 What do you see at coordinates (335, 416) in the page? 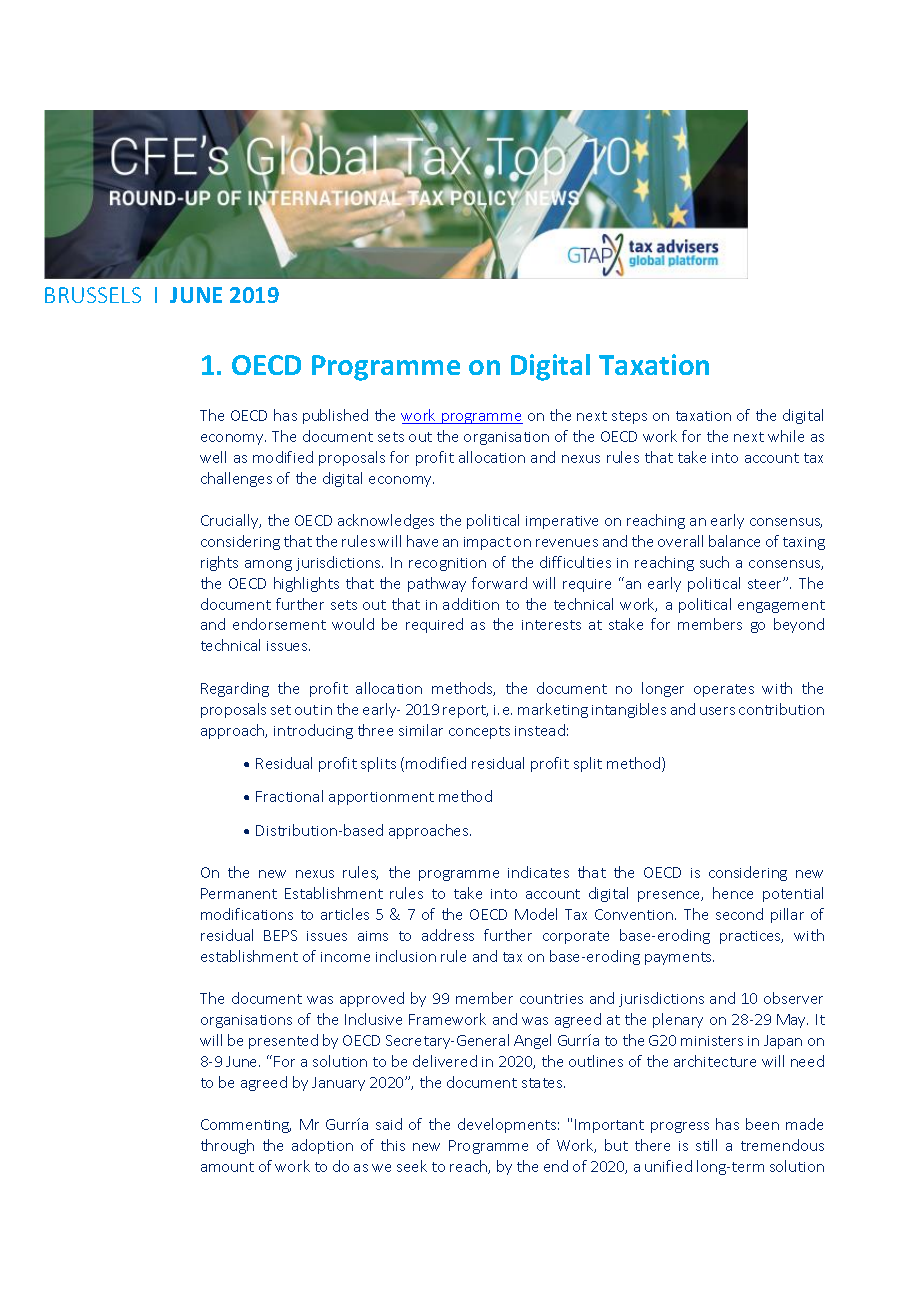
I see `published` at bounding box center [335, 416].
